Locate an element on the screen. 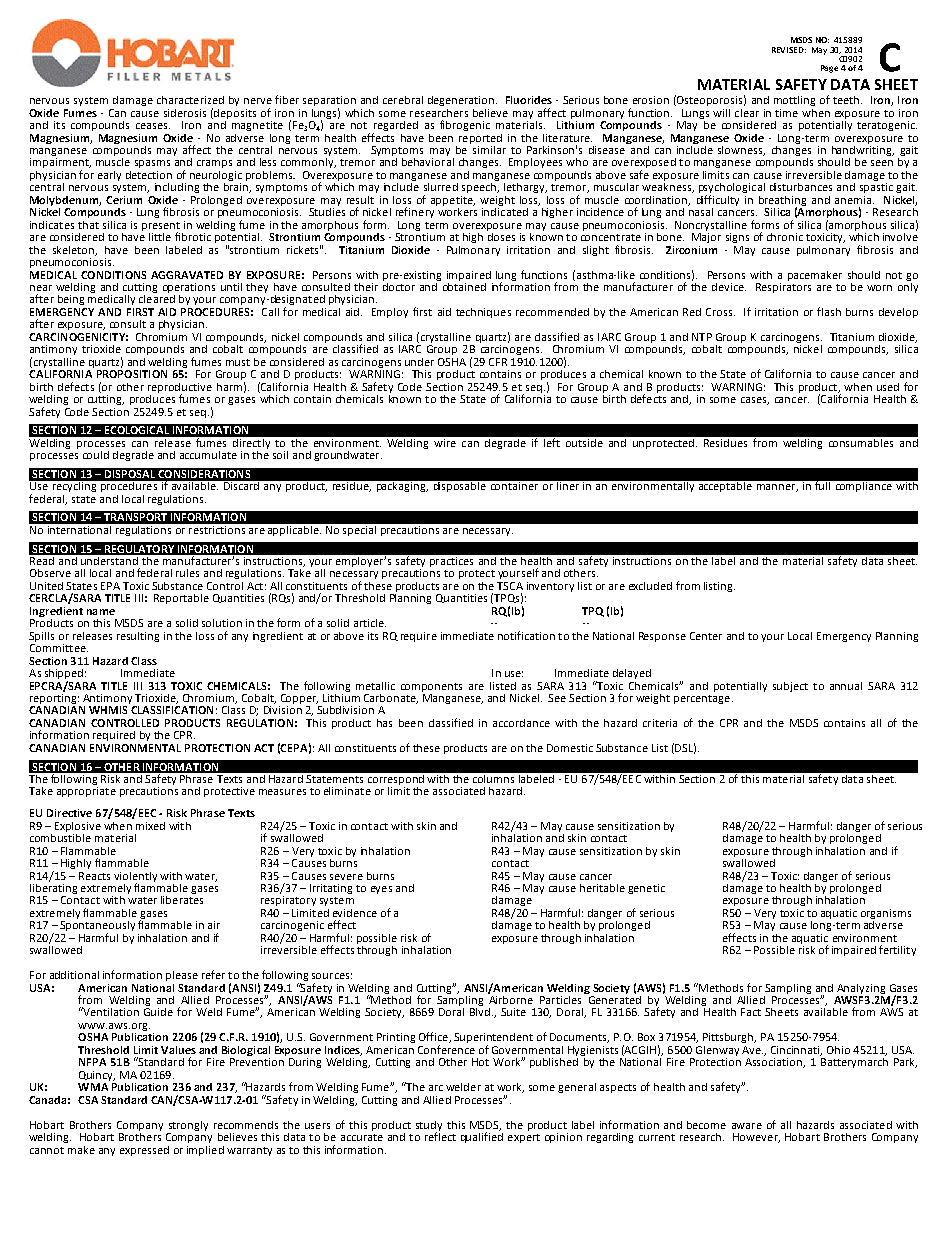 The width and height of the screenshot is (952, 1233). Reportable is located at coordinates (181, 599).
